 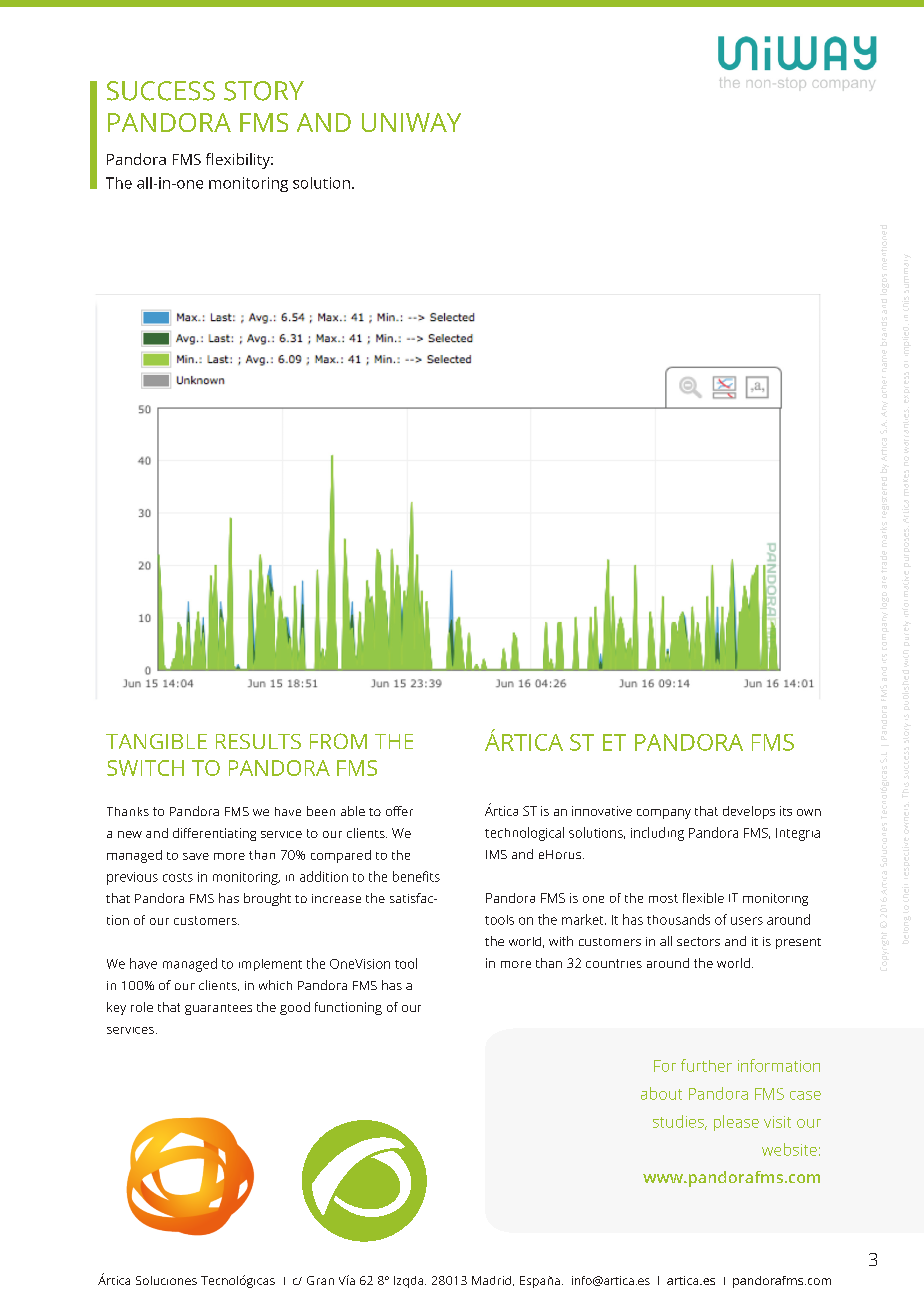 I want to click on sectors, so click(x=698, y=941).
